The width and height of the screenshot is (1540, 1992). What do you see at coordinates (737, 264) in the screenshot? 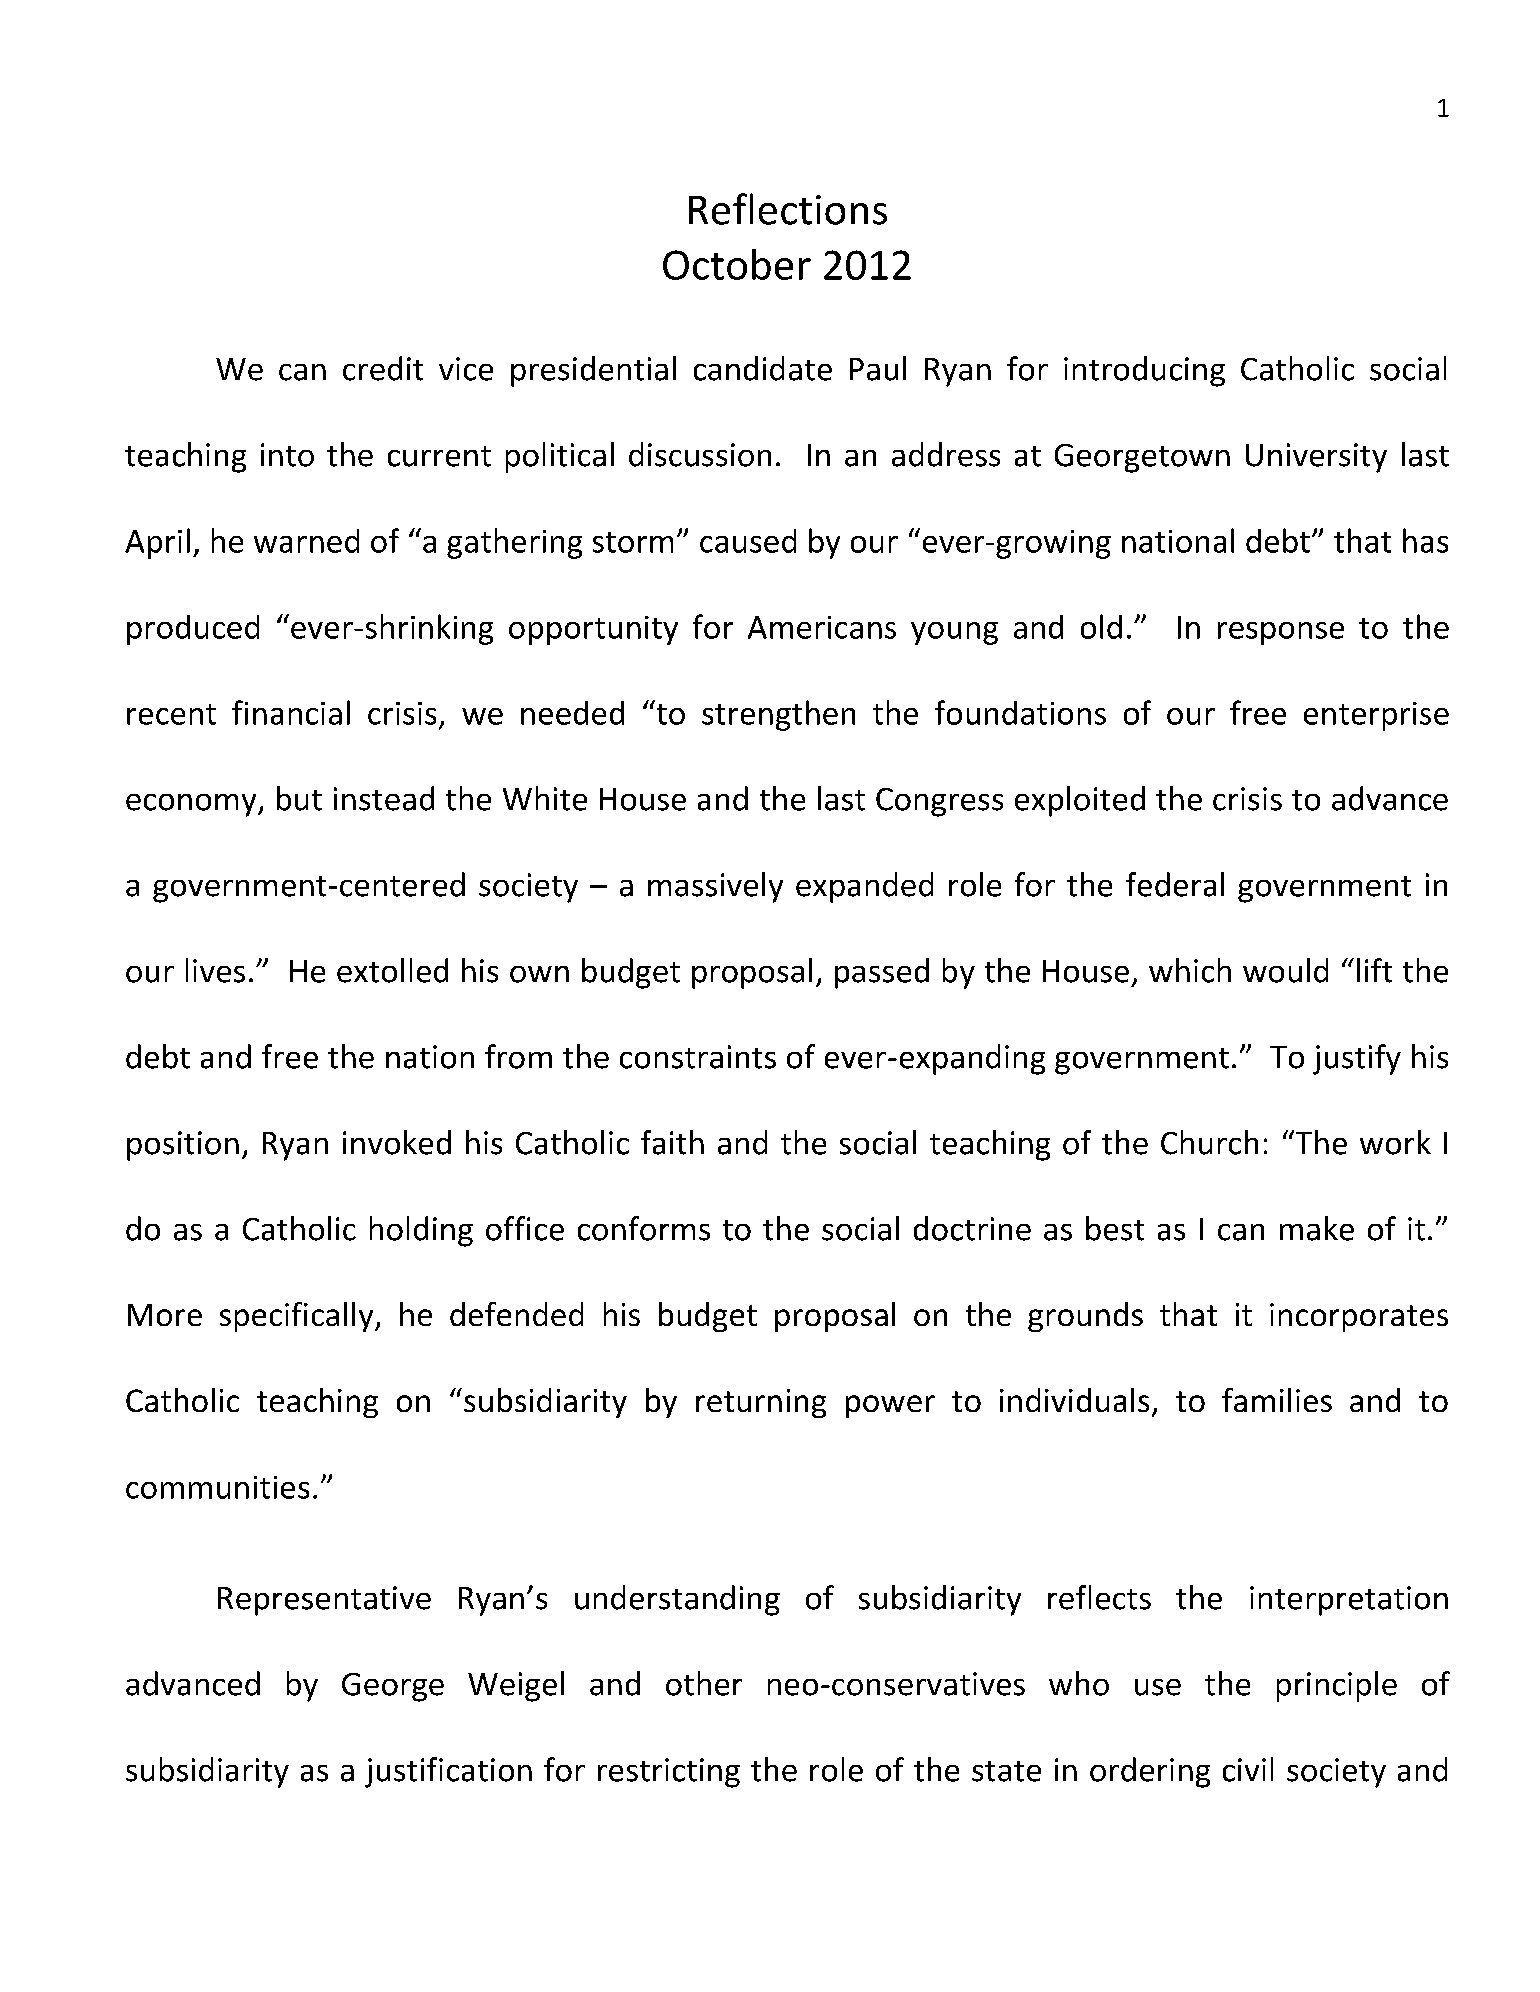
I see `October` at bounding box center [737, 264].
